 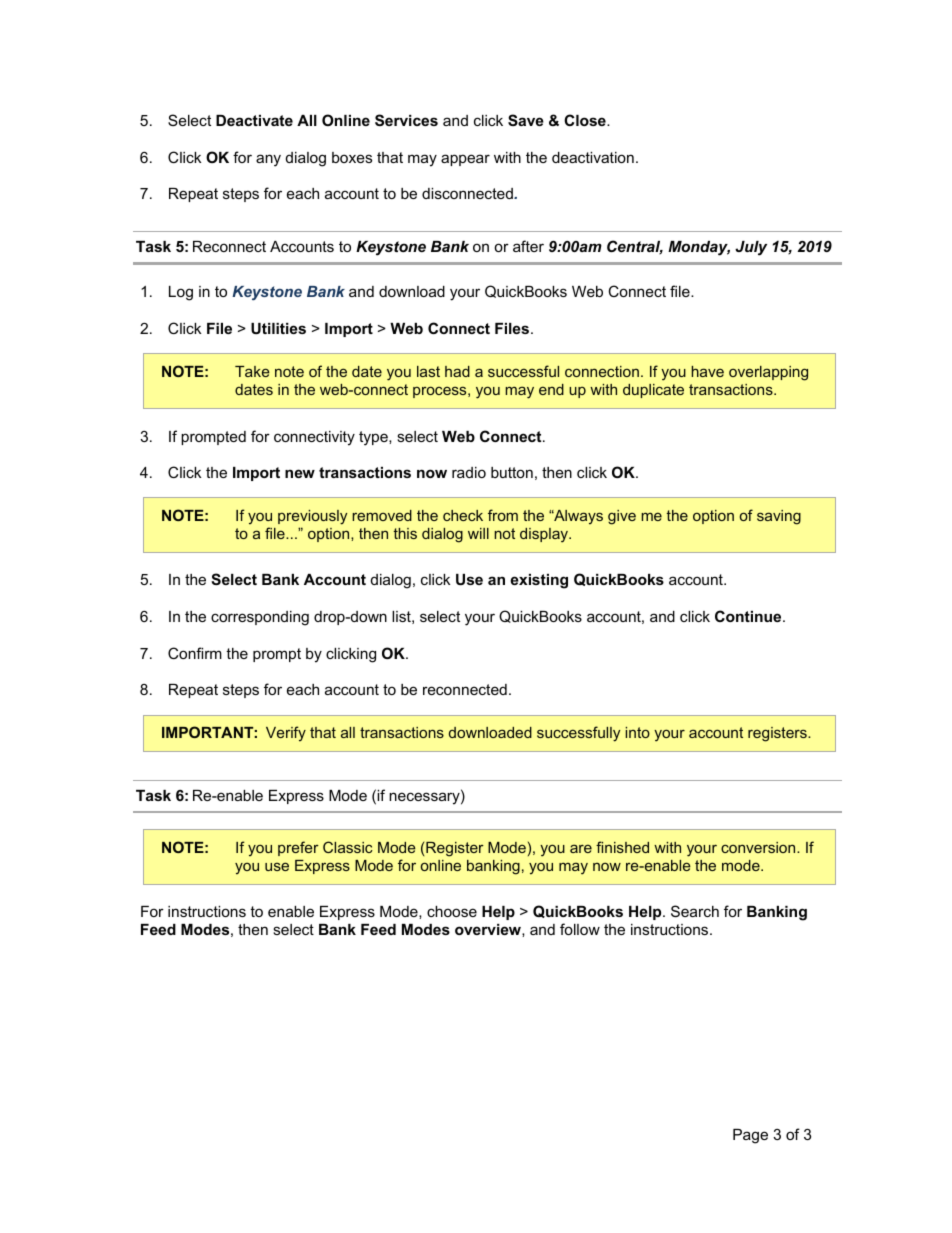 What do you see at coordinates (593, 157) in the screenshot?
I see `deactivation` at bounding box center [593, 157].
